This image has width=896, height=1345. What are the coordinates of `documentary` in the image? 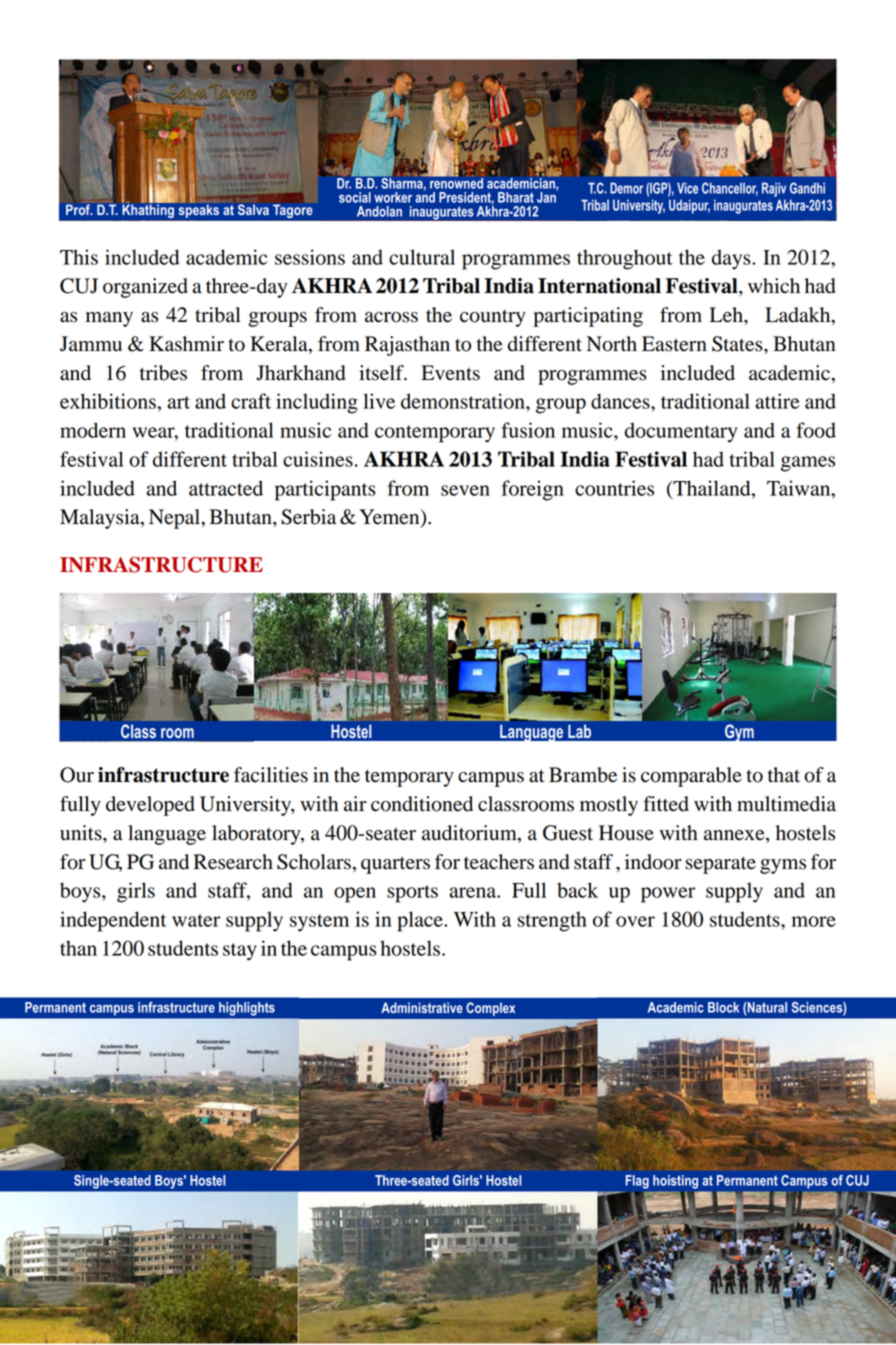 It's located at (681, 432).
